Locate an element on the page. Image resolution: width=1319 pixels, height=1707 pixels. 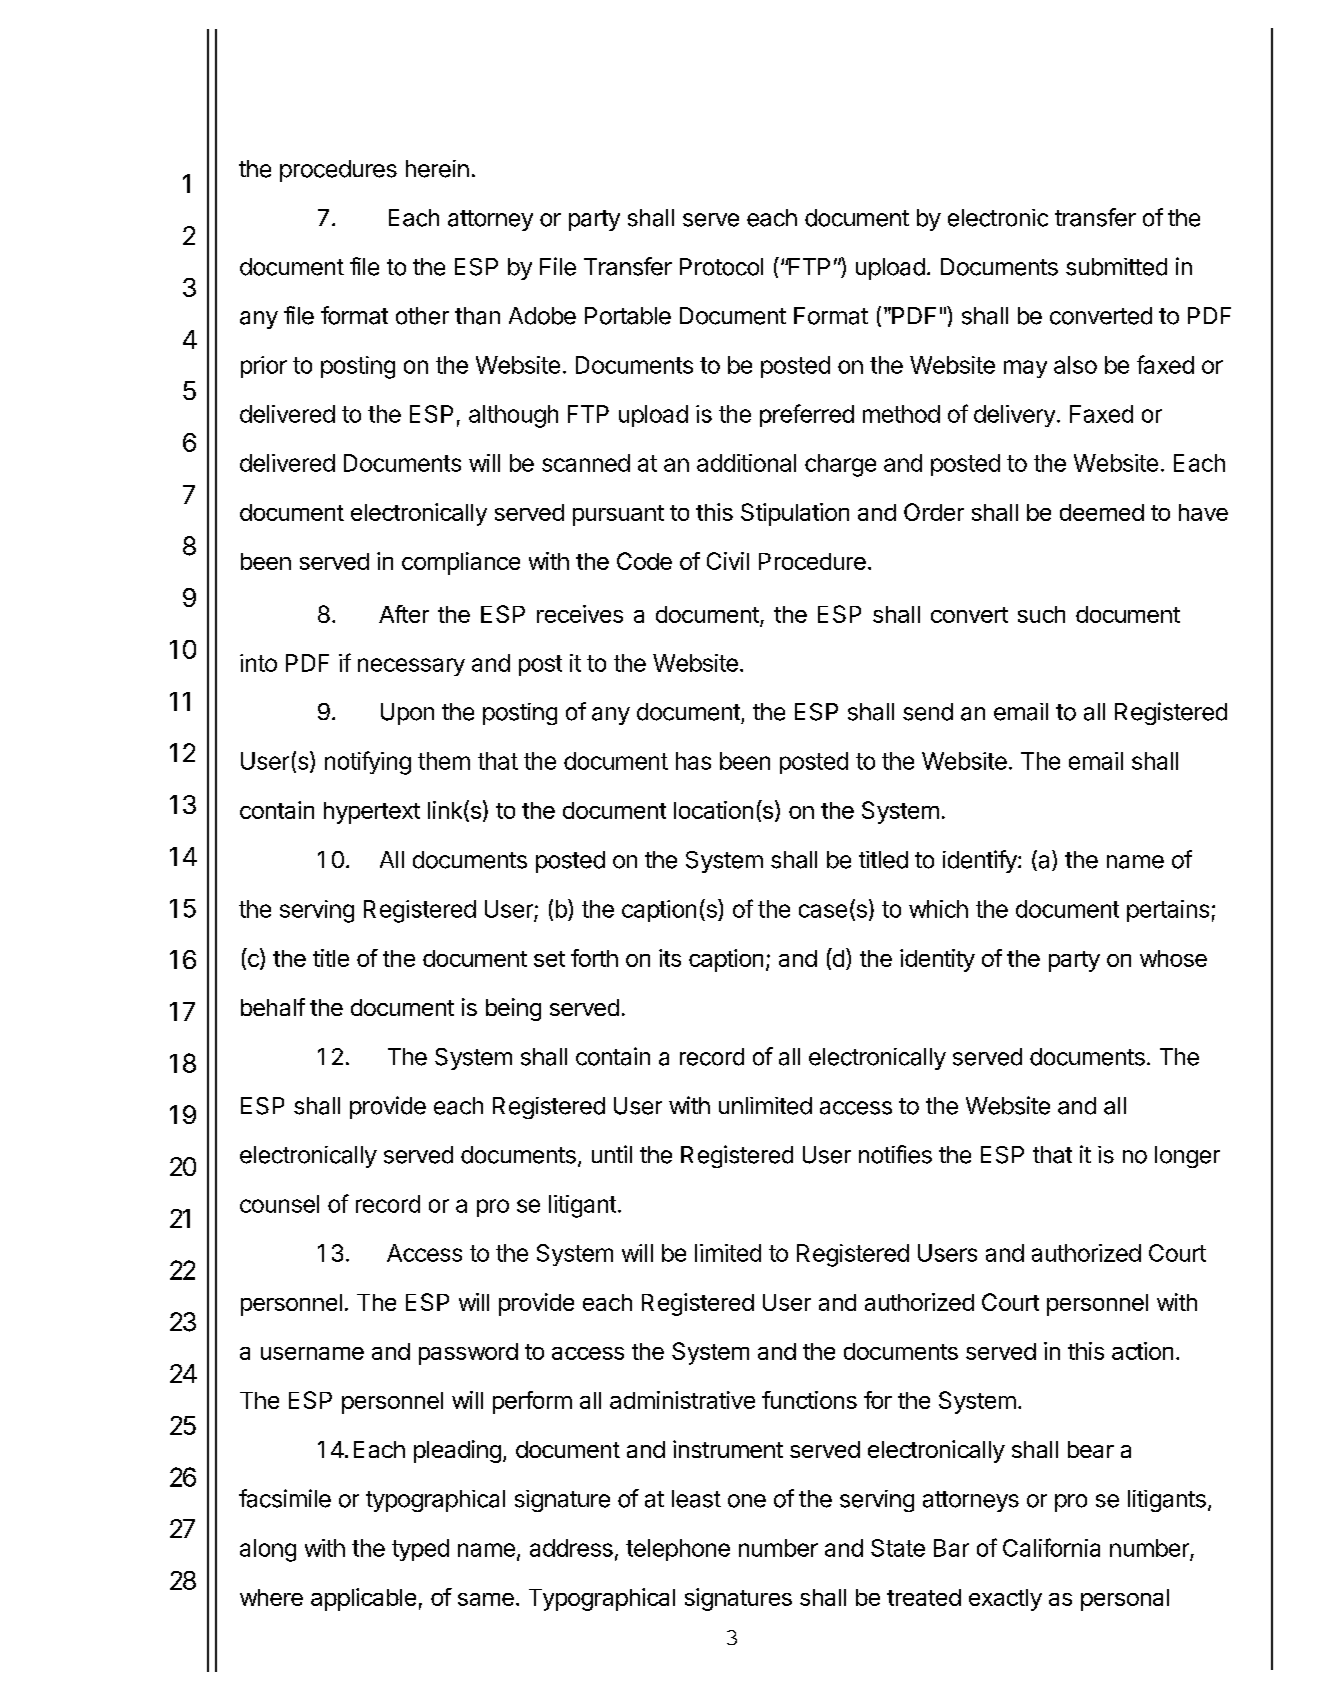
typed is located at coordinates (420, 1550).
